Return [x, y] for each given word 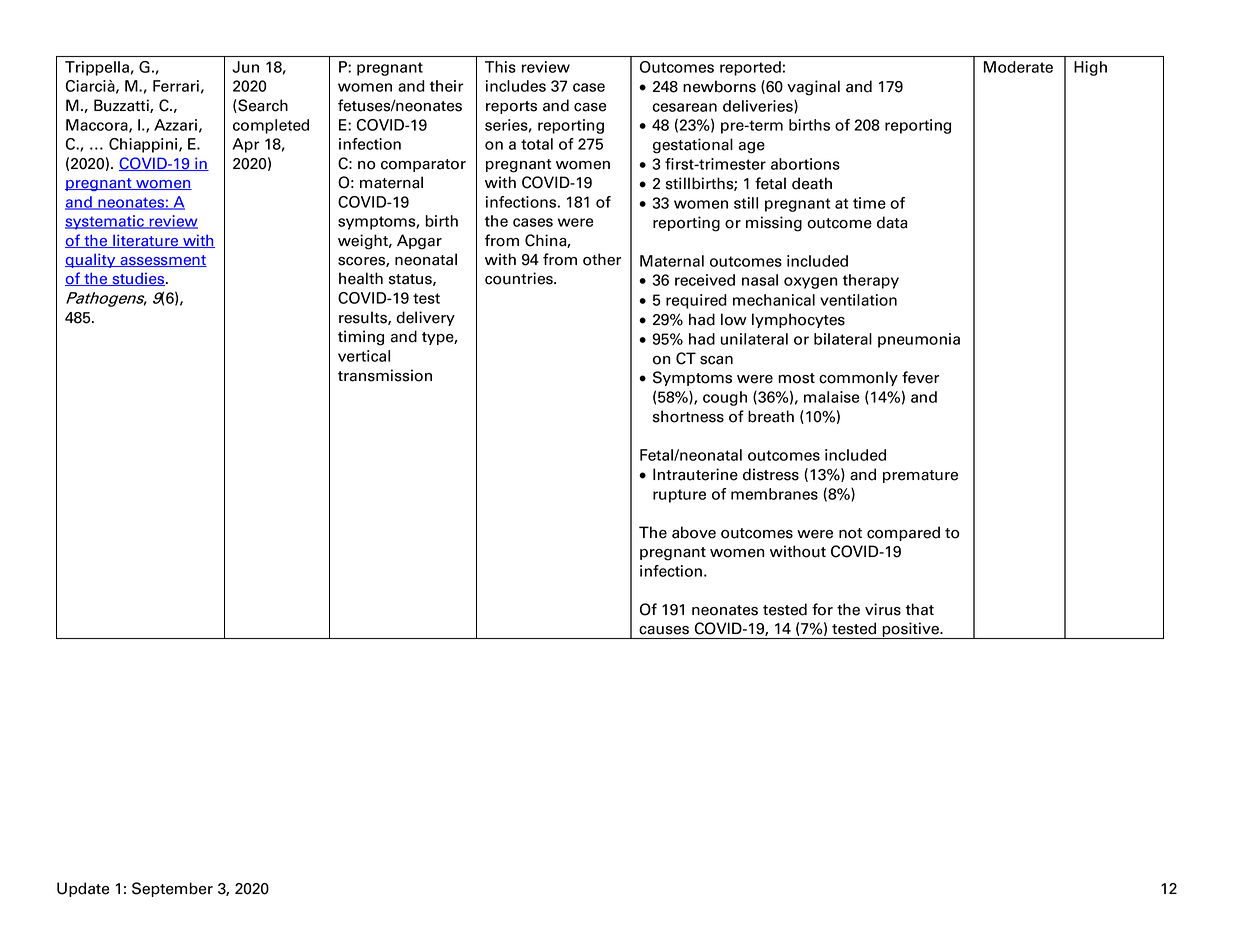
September [172, 889]
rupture [679, 496]
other [602, 259]
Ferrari [176, 86]
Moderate [1018, 67]
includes [516, 86]
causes [664, 630]
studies [138, 279]
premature [920, 476]
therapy [871, 281]
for [822, 609]
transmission [385, 375]
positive [910, 630]
